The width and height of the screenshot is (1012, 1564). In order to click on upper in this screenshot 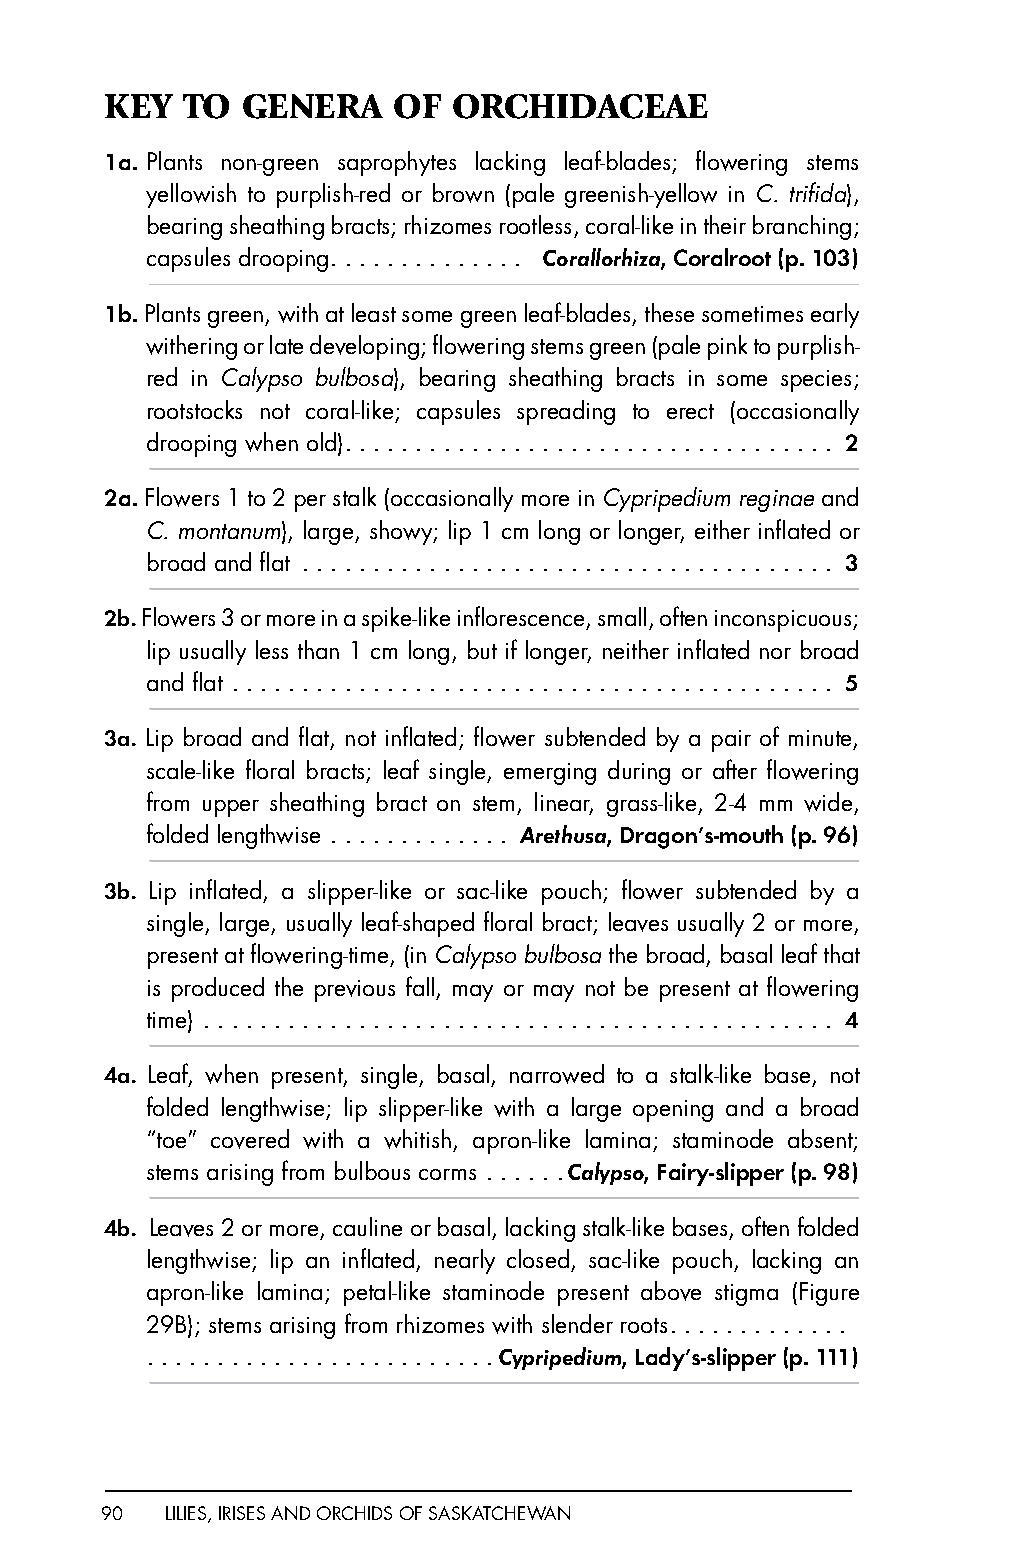, I will do `click(231, 808)`.
